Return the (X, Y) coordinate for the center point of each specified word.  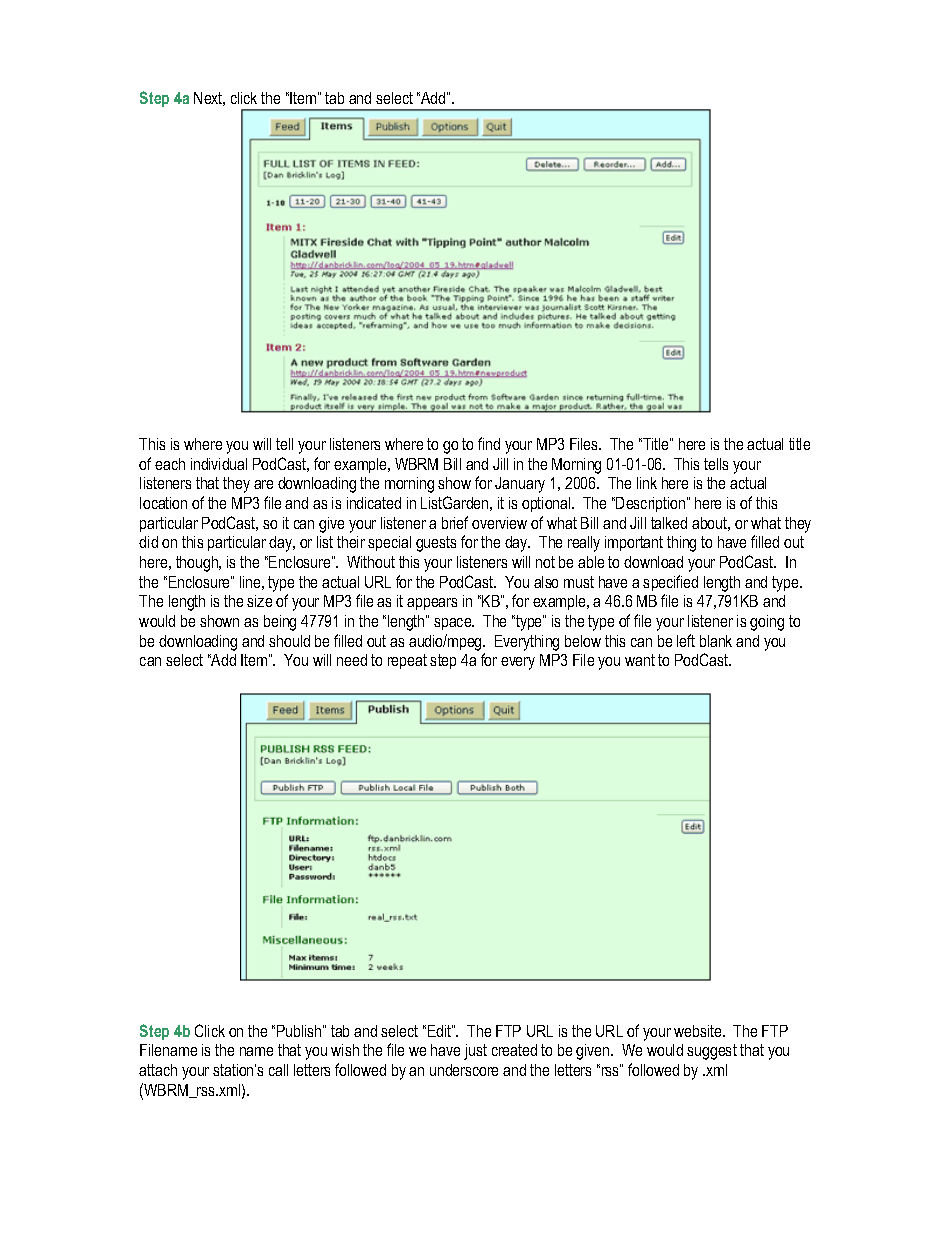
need (352, 660)
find (489, 443)
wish (345, 1050)
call (278, 1070)
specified (670, 583)
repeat (407, 661)
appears (432, 604)
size (259, 601)
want (640, 660)
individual (219, 464)
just (475, 1052)
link (647, 483)
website (699, 1031)
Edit (440, 1031)
